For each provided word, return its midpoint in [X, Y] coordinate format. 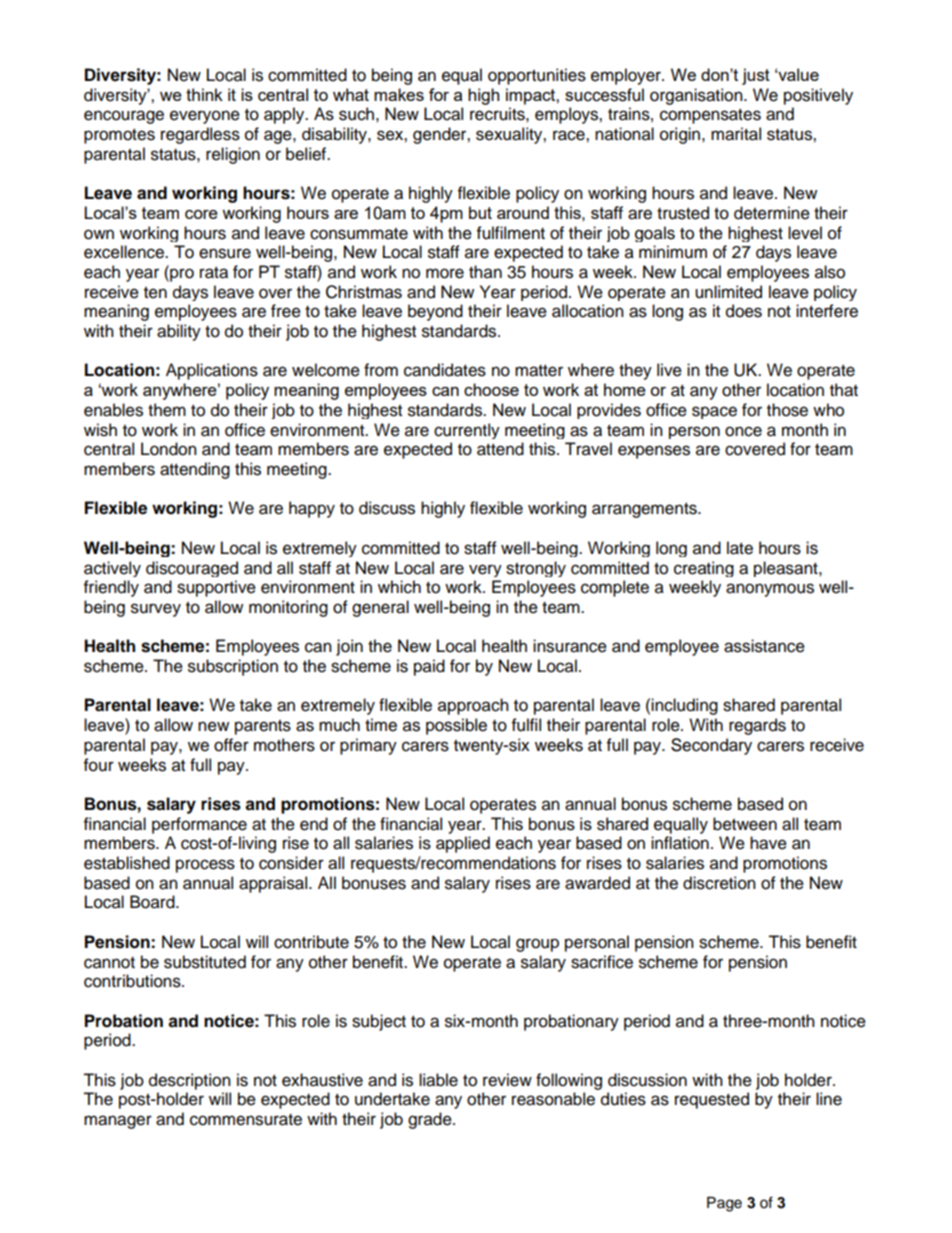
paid [429, 667]
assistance [764, 646]
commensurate [246, 1120]
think [204, 94]
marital [736, 134]
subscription [233, 667]
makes [399, 94]
